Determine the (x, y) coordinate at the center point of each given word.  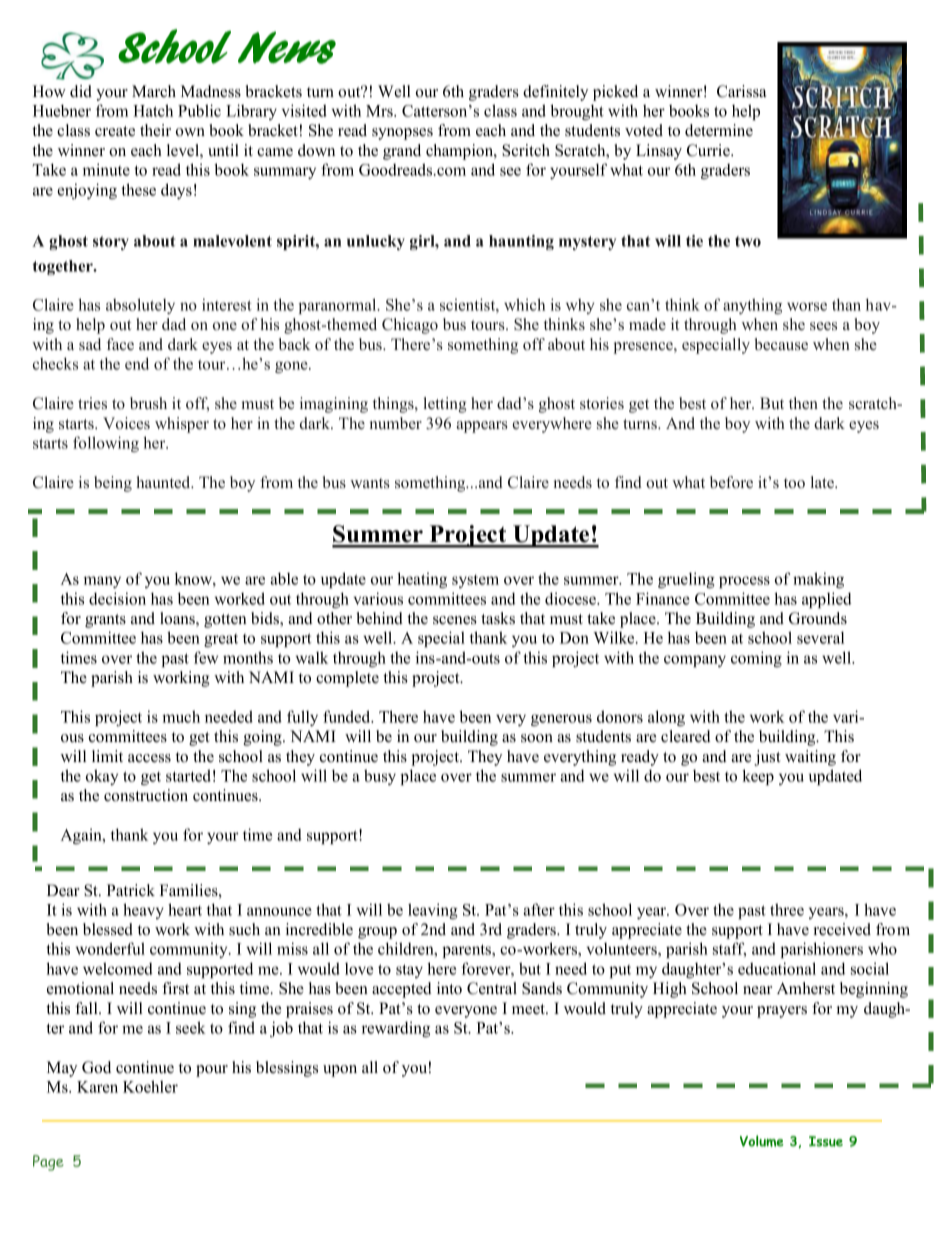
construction (146, 795)
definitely (555, 93)
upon (340, 1071)
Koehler (150, 1086)
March (154, 91)
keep (758, 777)
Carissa (741, 91)
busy (380, 777)
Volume (762, 1141)
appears (482, 427)
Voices (126, 423)
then (803, 403)
